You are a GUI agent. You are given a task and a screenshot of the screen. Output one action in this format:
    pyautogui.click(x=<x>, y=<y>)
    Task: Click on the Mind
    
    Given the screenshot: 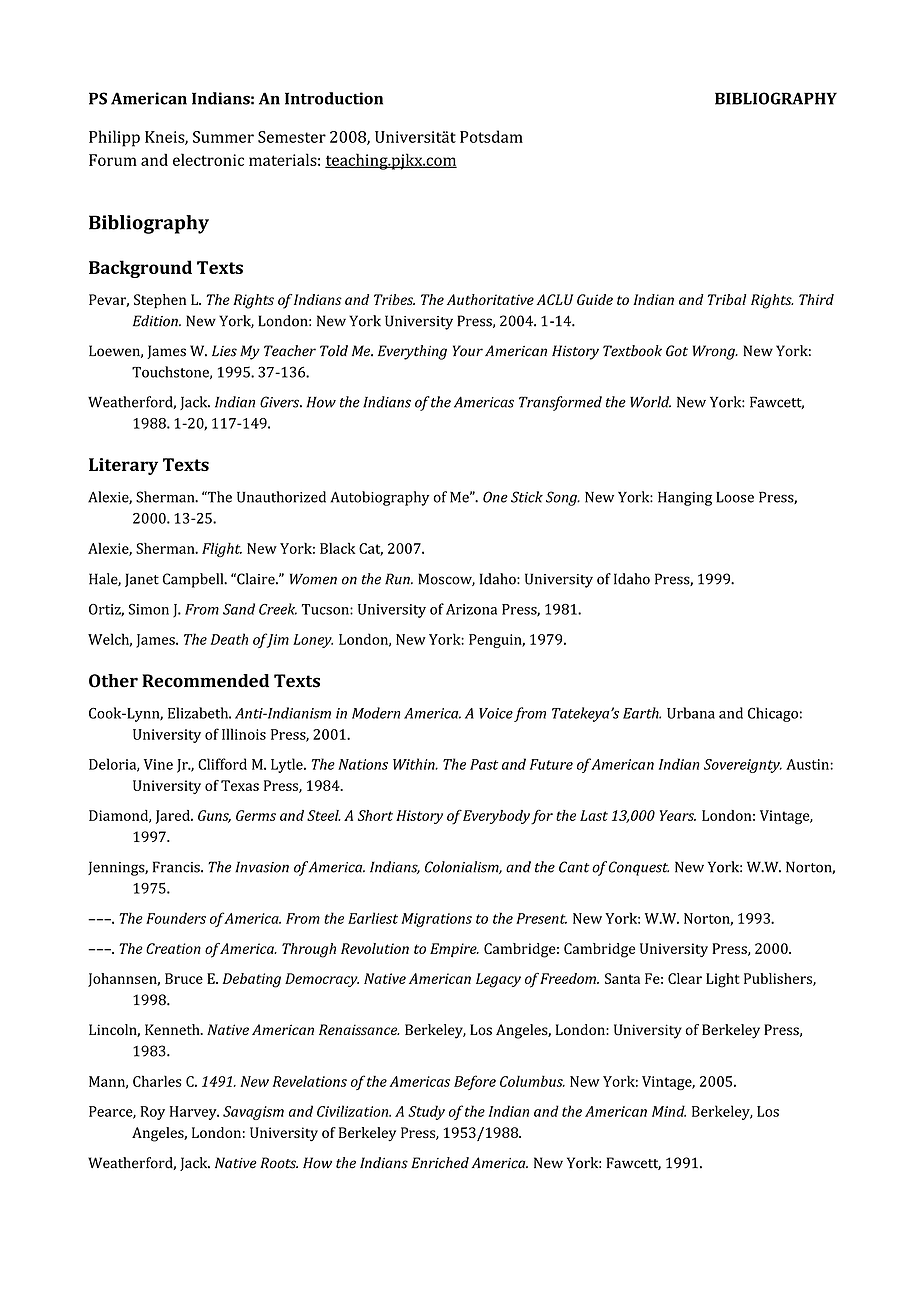 What is the action you would take?
    pyautogui.click(x=669, y=1111)
